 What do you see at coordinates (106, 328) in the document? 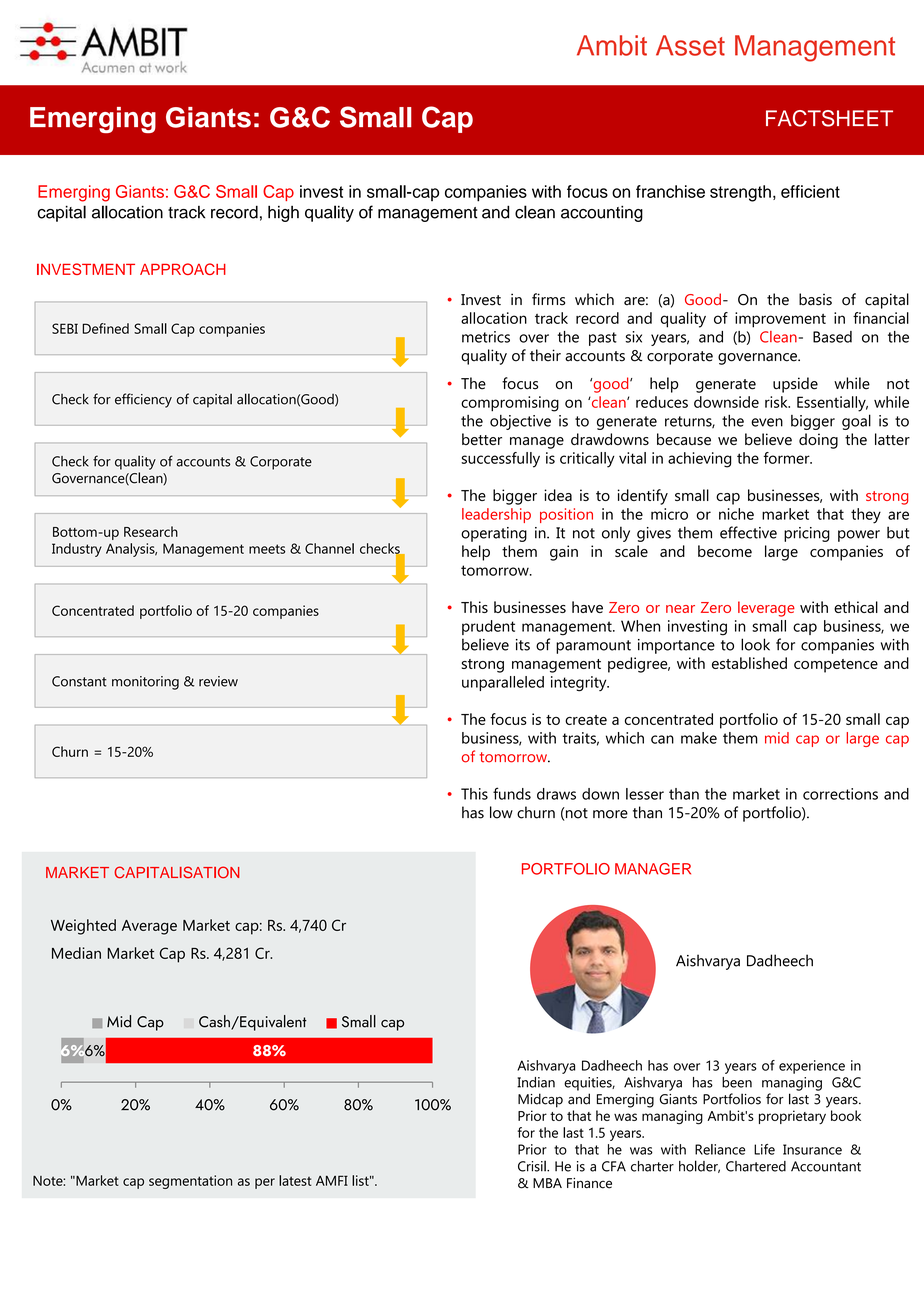
I see `Defined` at bounding box center [106, 328].
